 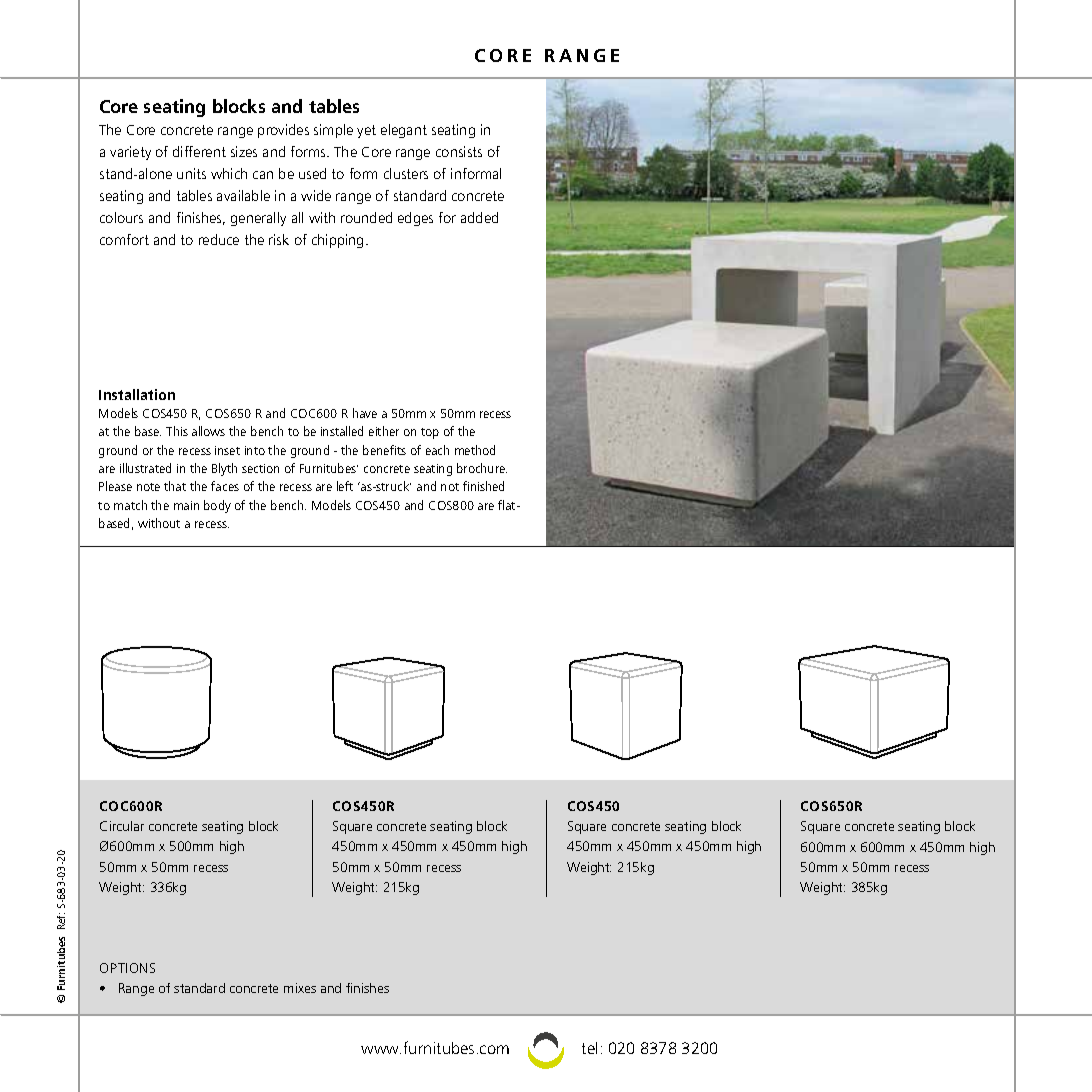 What do you see at coordinates (127, 968) in the page?
I see `OPTIONS` at bounding box center [127, 968].
